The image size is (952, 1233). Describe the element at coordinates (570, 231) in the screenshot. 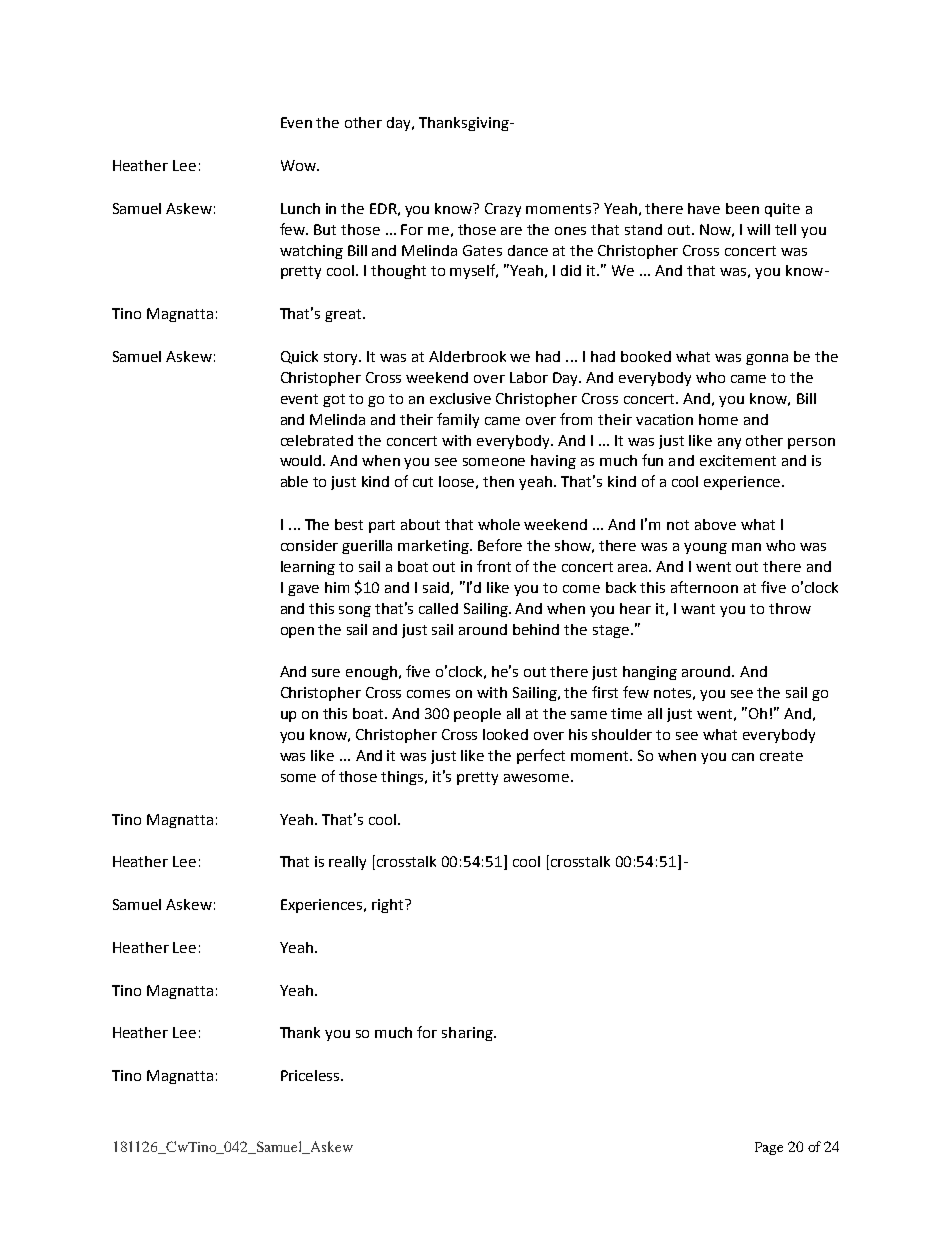

I see `ones` at that location.
